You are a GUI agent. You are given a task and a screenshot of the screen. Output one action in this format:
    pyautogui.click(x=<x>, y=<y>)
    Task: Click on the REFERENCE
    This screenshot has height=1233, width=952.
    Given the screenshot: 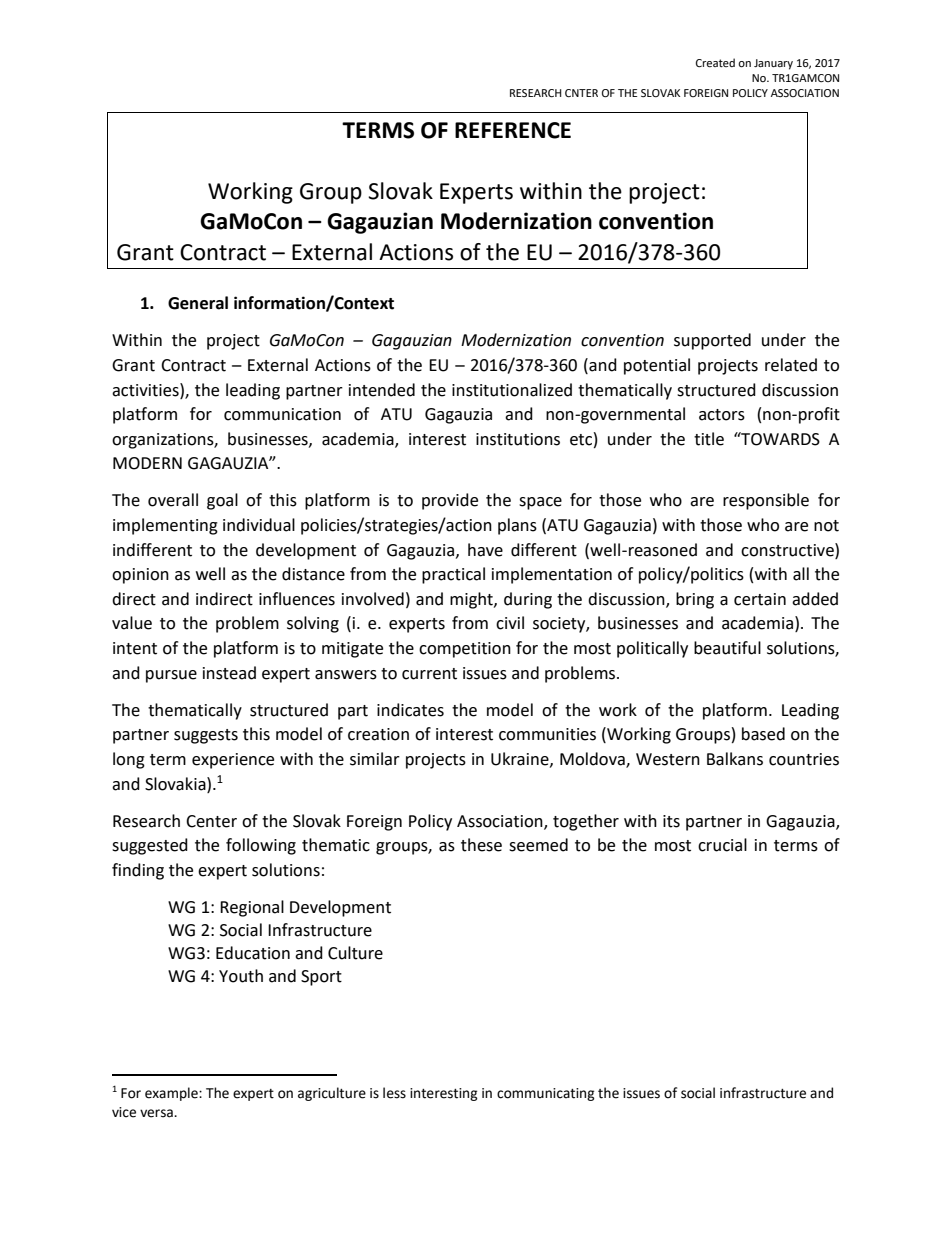 What is the action you would take?
    pyautogui.click(x=513, y=130)
